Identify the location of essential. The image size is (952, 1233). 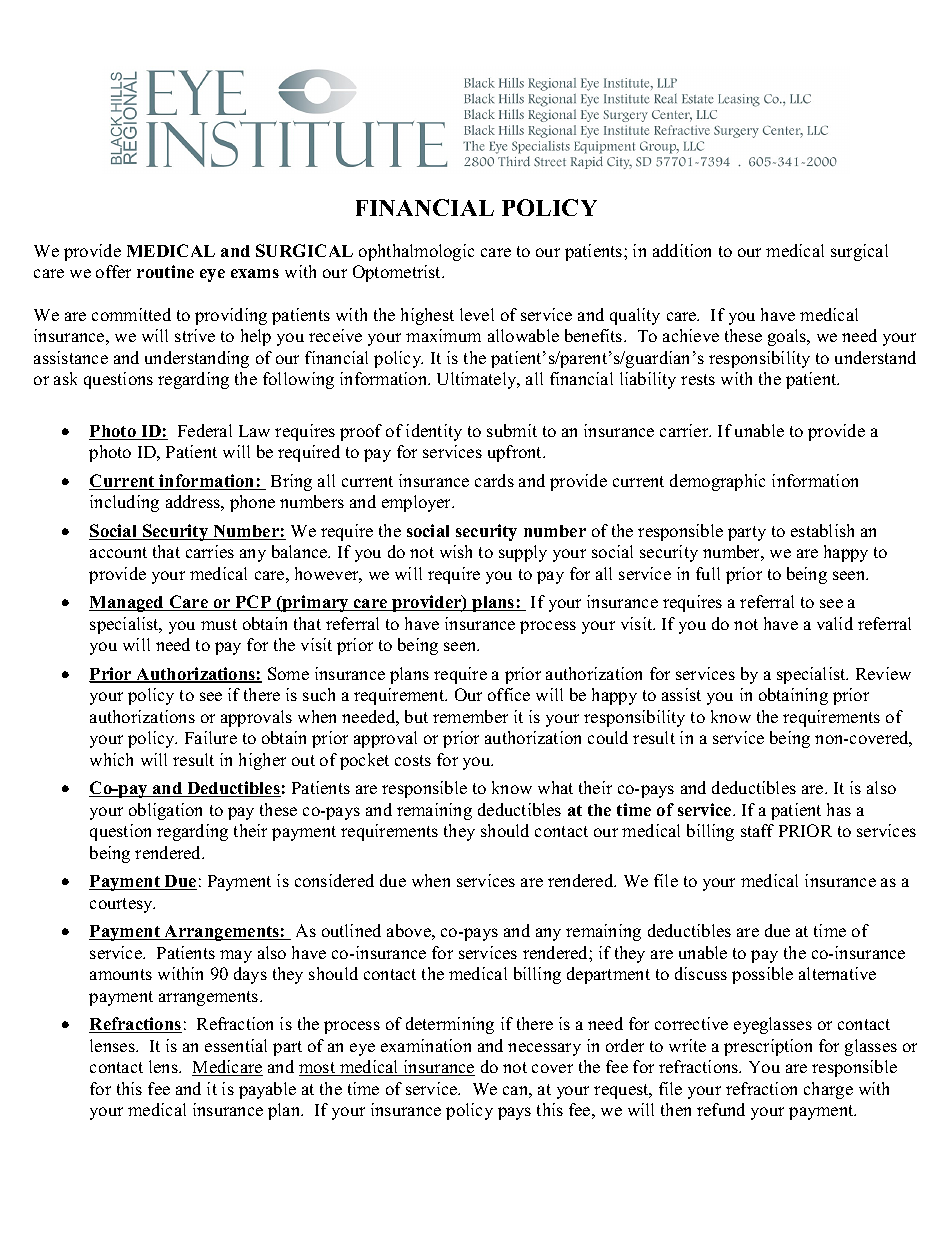
(236, 1045).
